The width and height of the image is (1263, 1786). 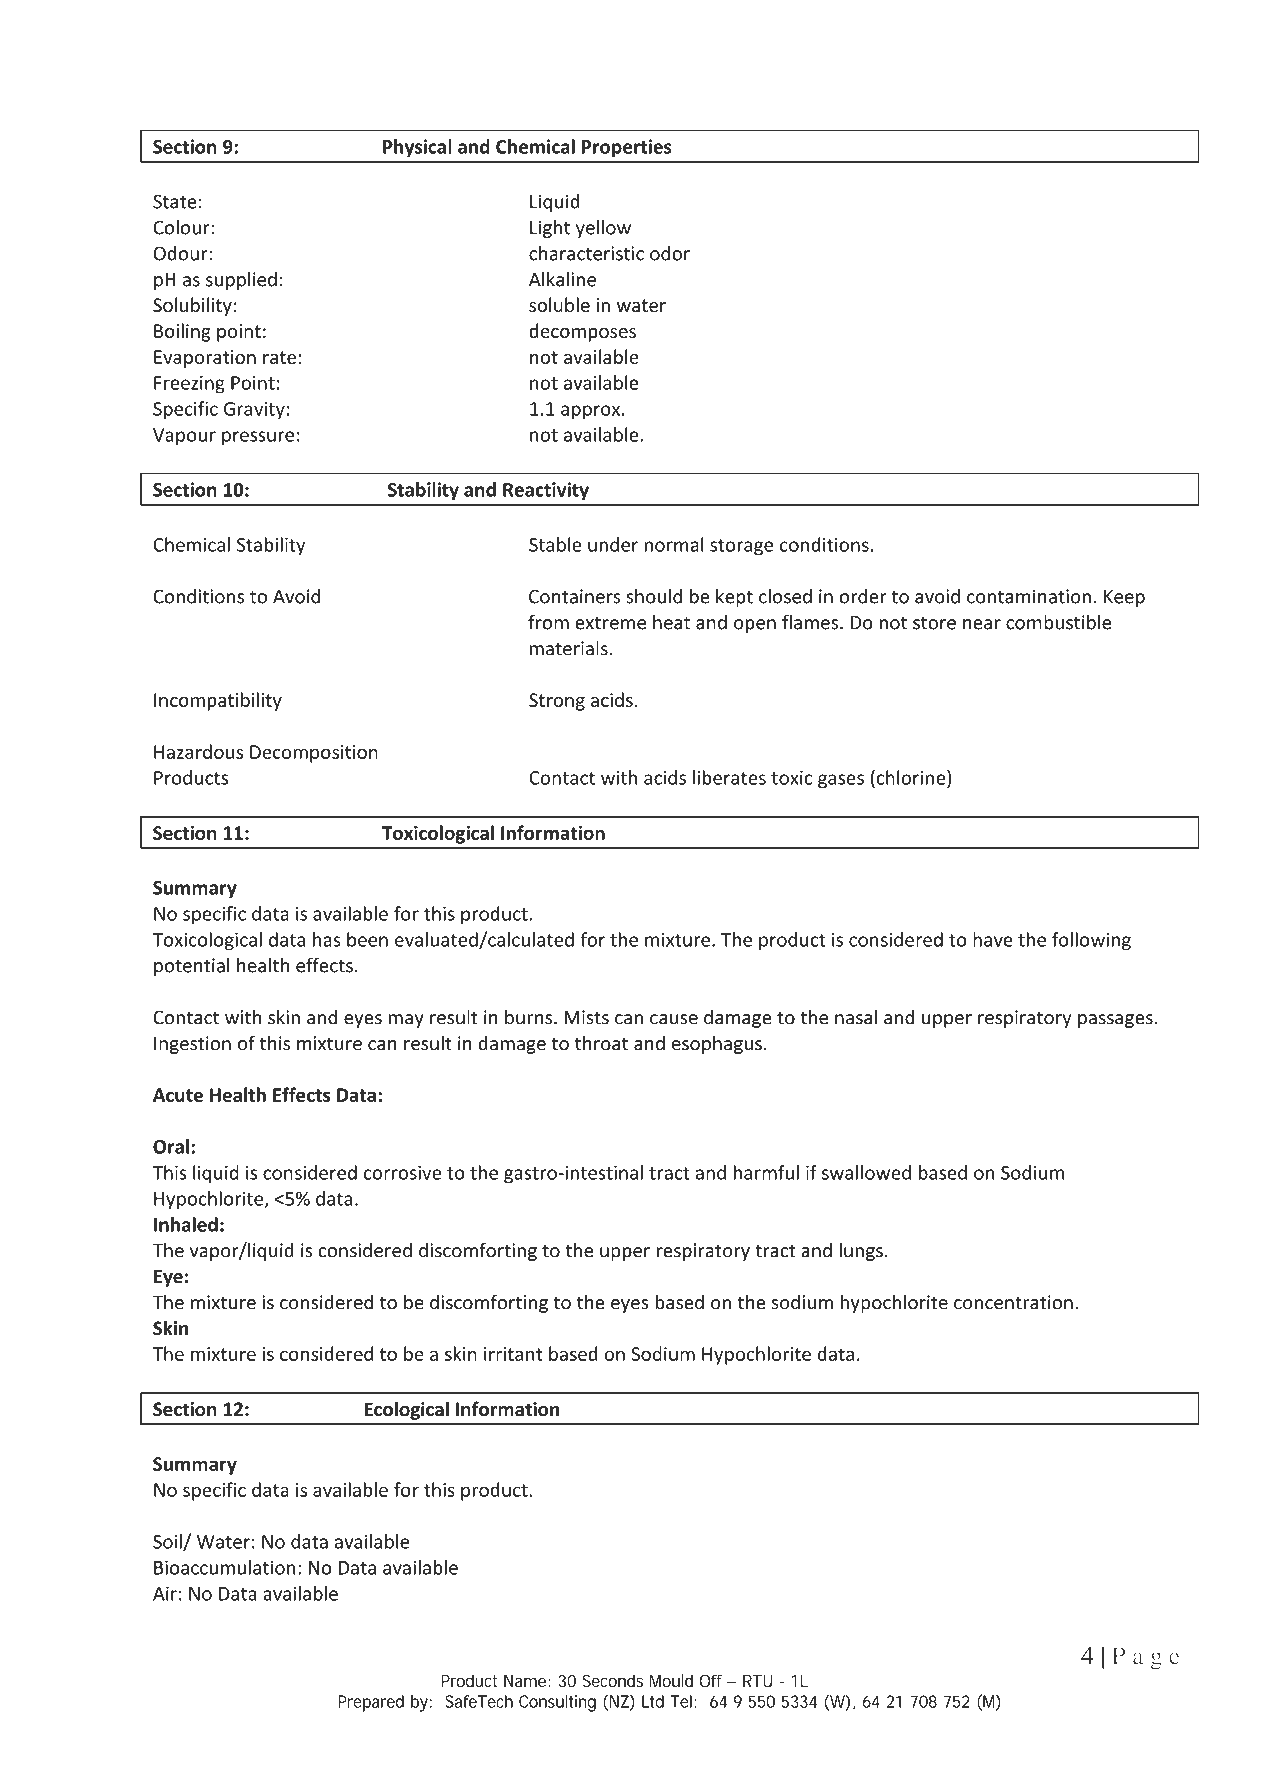 I want to click on Mould, so click(x=671, y=1680).
